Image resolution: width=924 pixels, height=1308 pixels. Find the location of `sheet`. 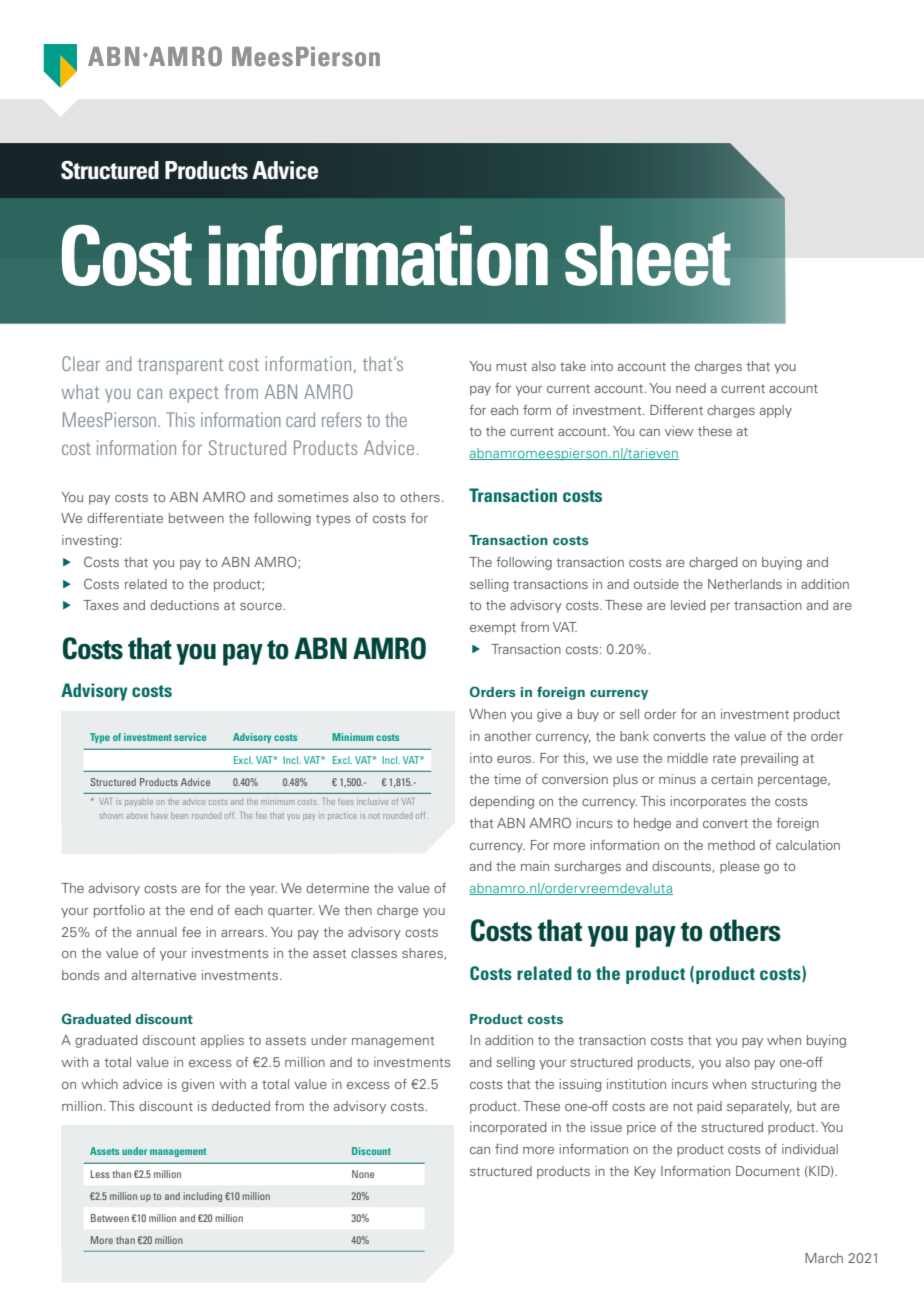

sheet is located at coordinates (648, 256).
